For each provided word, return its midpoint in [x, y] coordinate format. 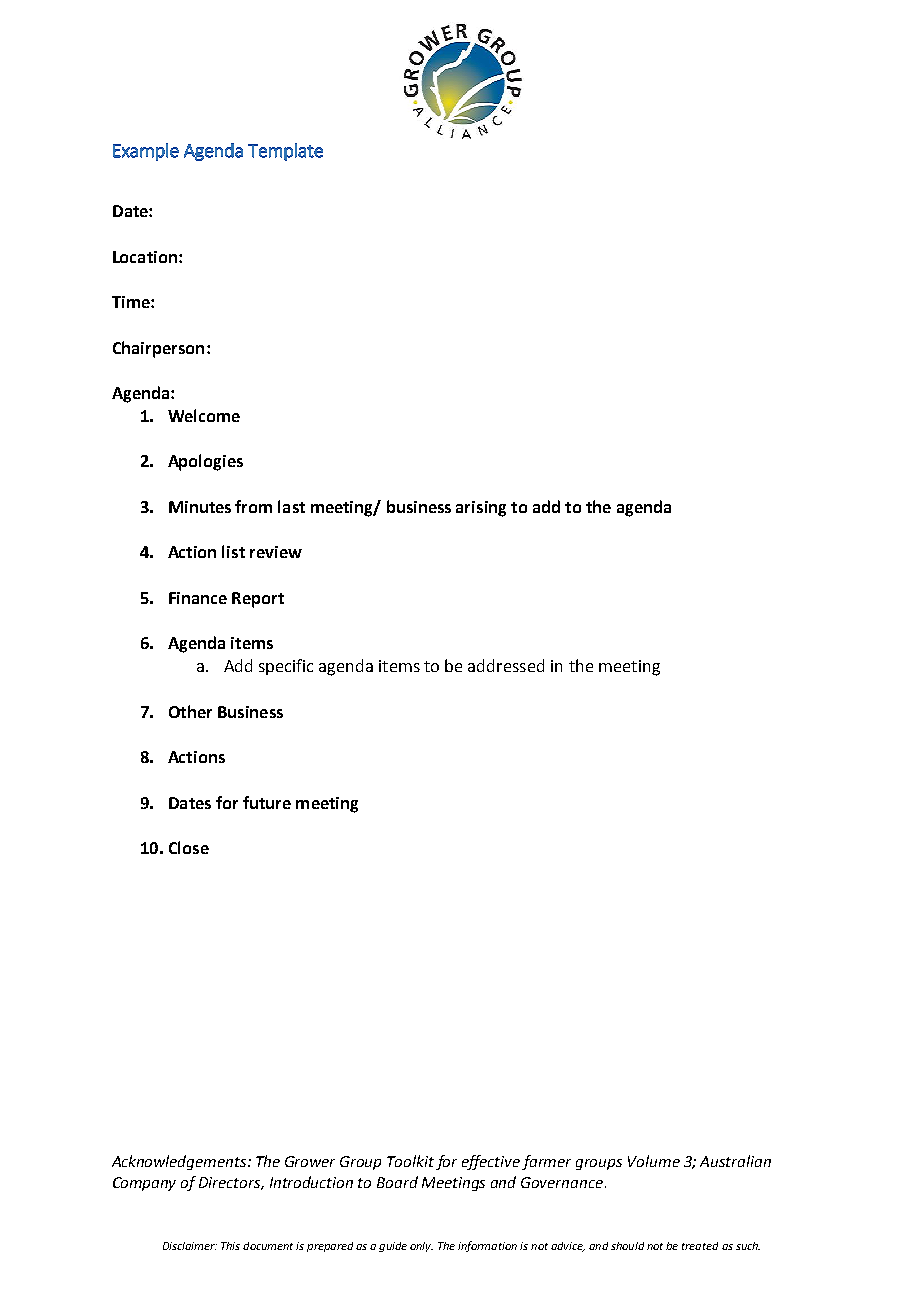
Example [146, 152]
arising [481, 509]
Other [190, 711]
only [421, 1247]
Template [285, 152]
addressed [506, 665]
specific [286, 667]
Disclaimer [190, 1246]
